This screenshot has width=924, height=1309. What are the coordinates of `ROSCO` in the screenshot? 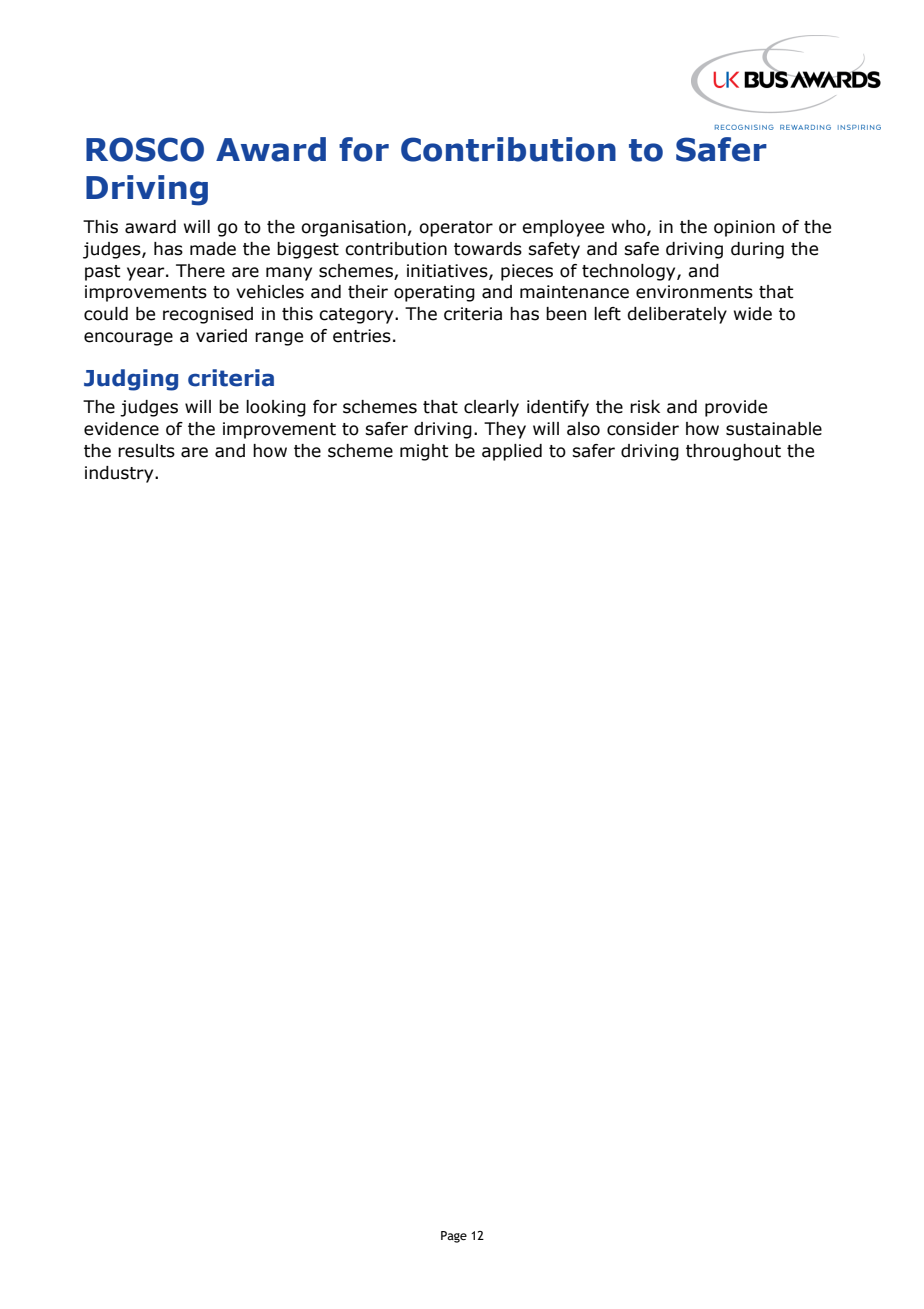 It's located at (145, 149).
